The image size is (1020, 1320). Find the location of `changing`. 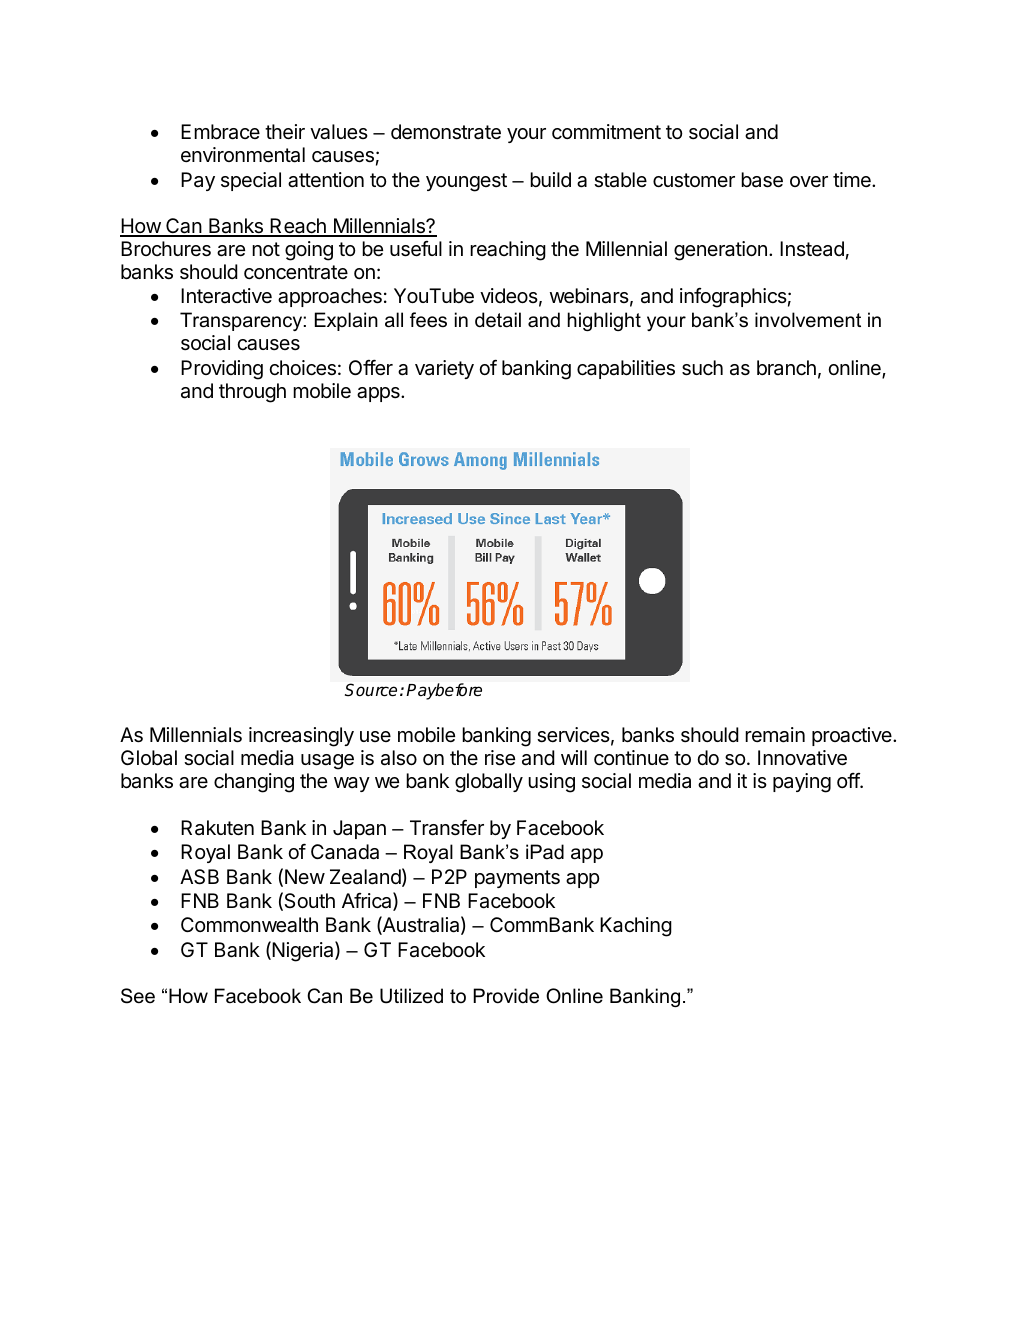

changing is located at coordinates (254, 783).
